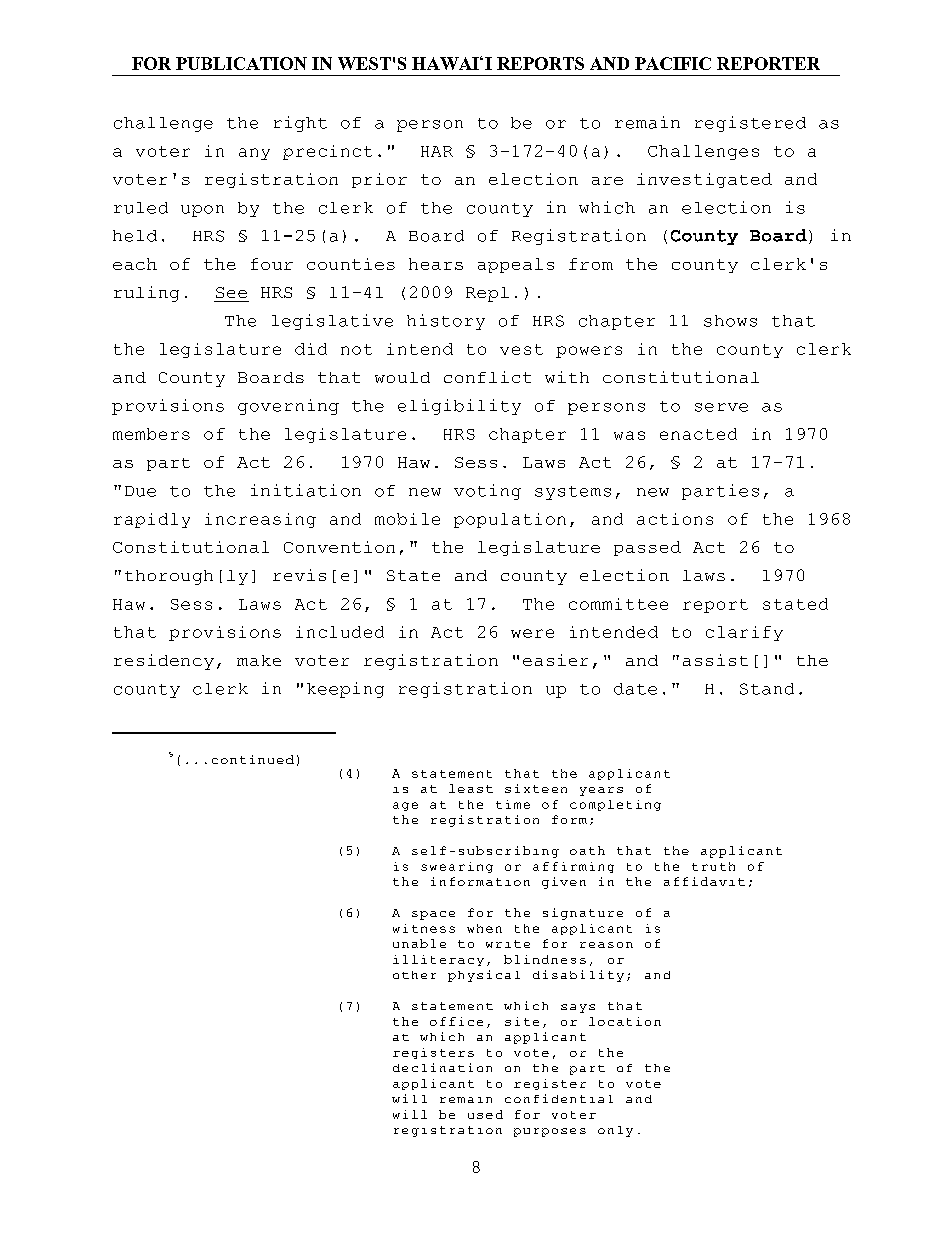  Describe the element at coordinates (698, 434) in the document. I see `enacted` at that location.
